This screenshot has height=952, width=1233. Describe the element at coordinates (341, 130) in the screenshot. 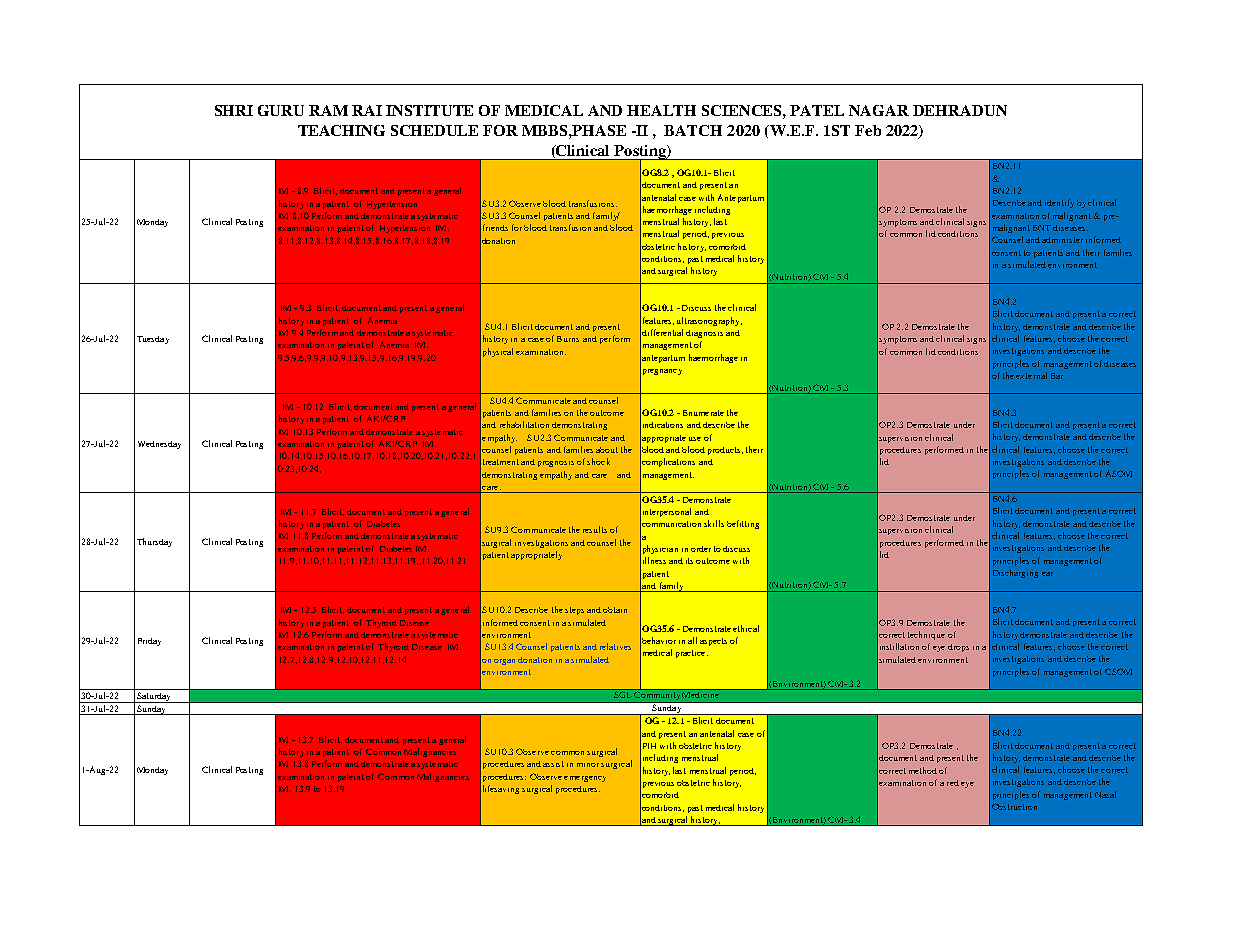

I see `TEACHING` at that location.
